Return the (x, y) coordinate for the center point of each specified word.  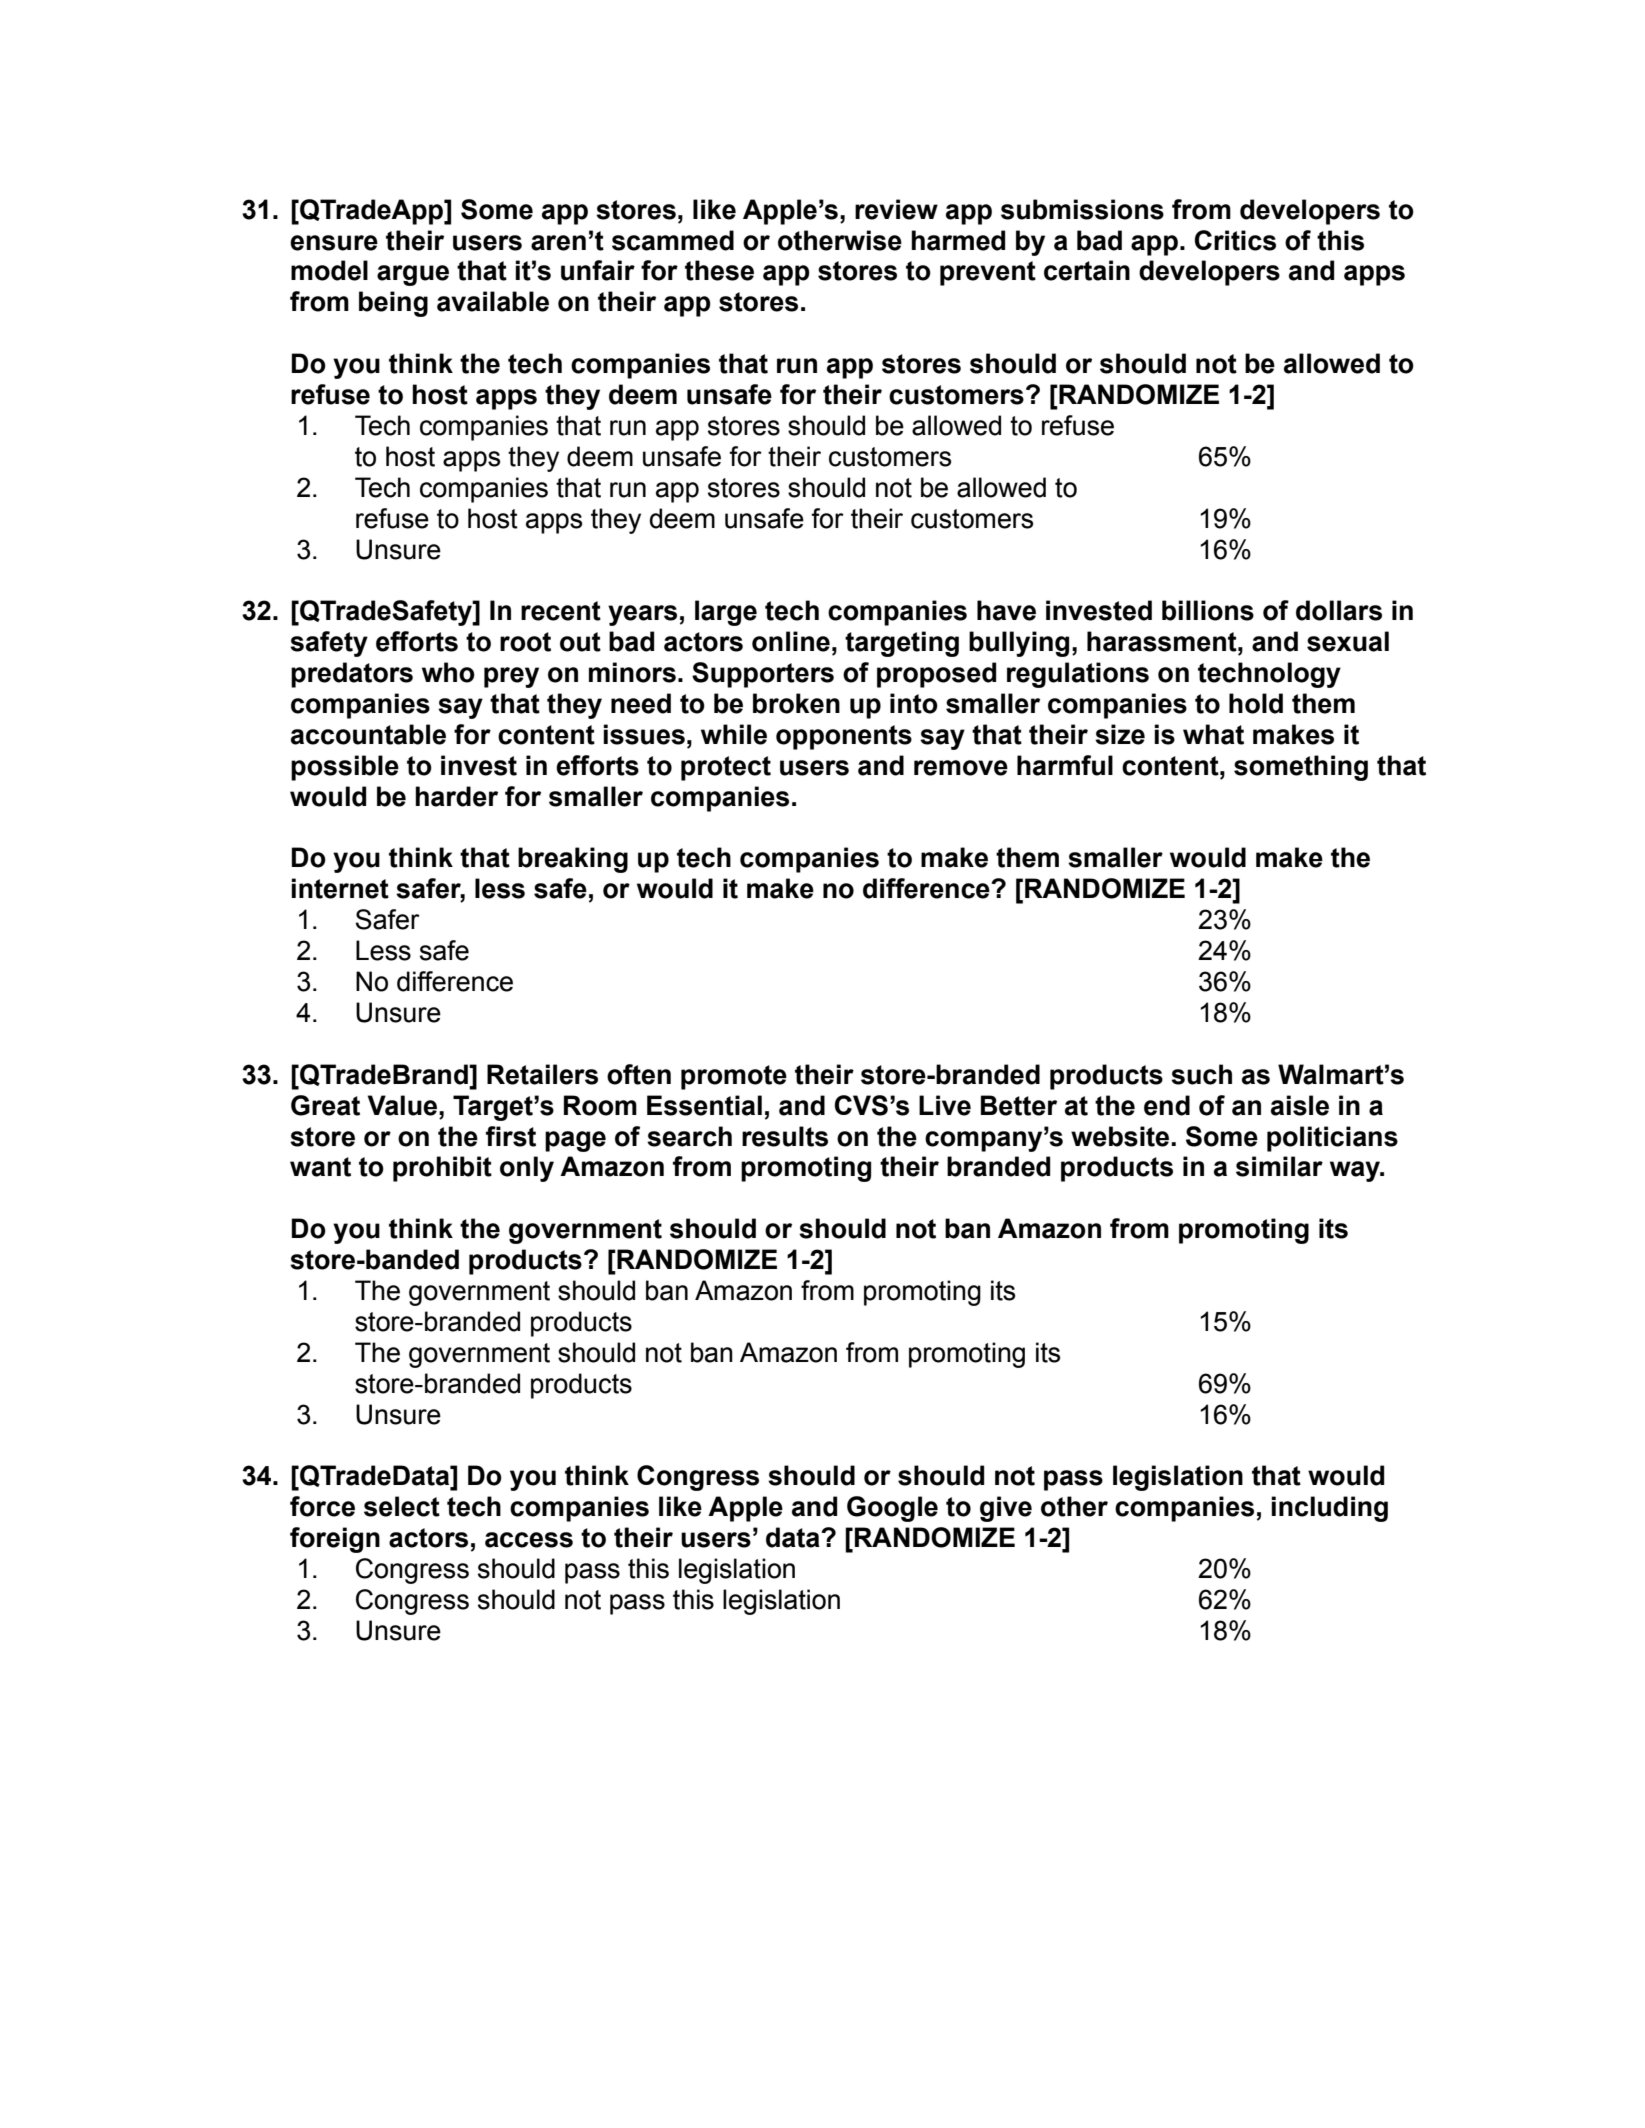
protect (726, 768)
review (896, 209)
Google (892, 1509)
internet (340, 888)
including (1329, 1509)
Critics (1235, 240)
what (1213, 734)
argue (413, 275)
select (402, 1506)
